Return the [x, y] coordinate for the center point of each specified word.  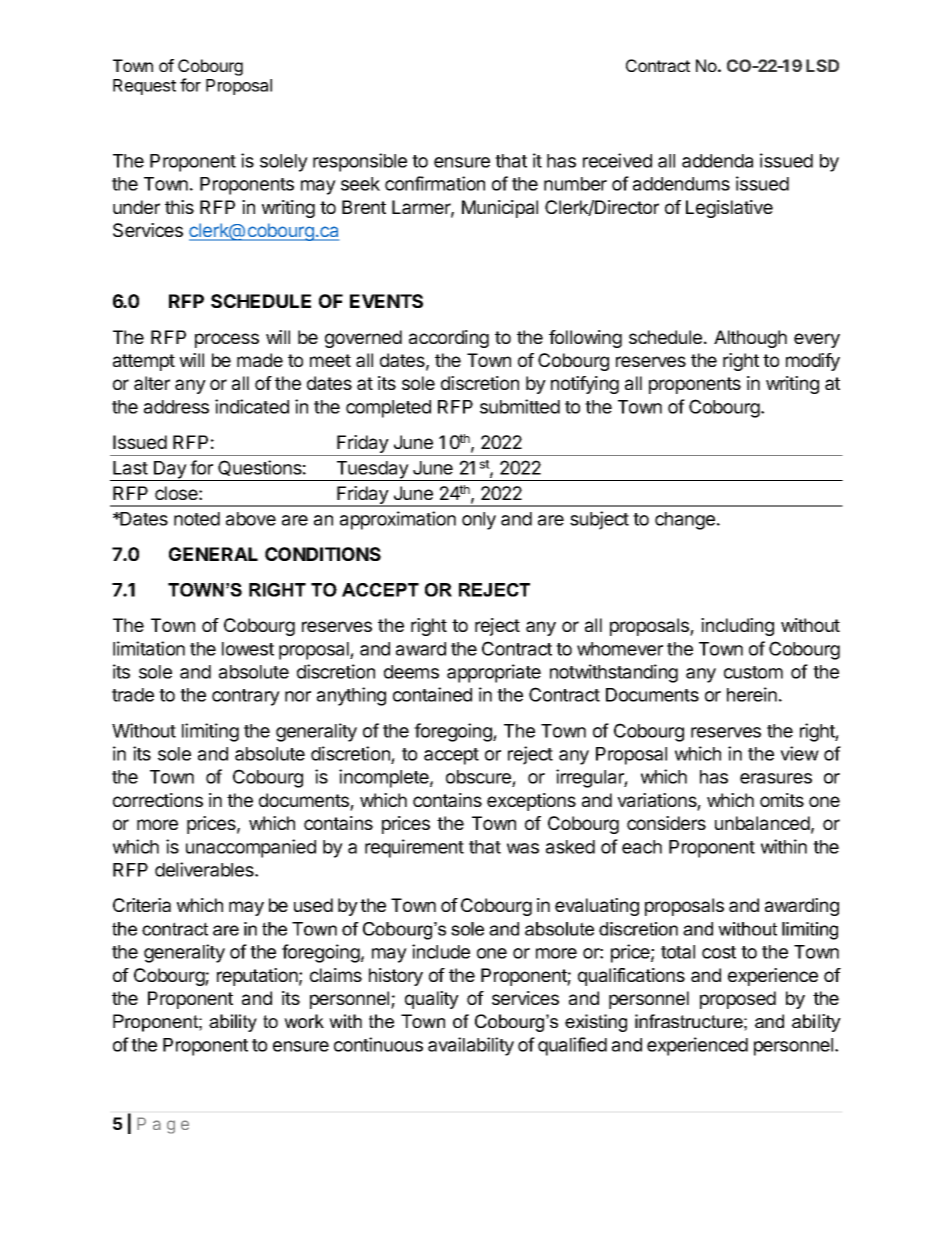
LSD [822, 65]
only [479, 521]
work [304, 1021]
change [685, 521]
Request [144, 87]
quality [432, 1000]
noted [197, 519]
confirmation [435, 183]
